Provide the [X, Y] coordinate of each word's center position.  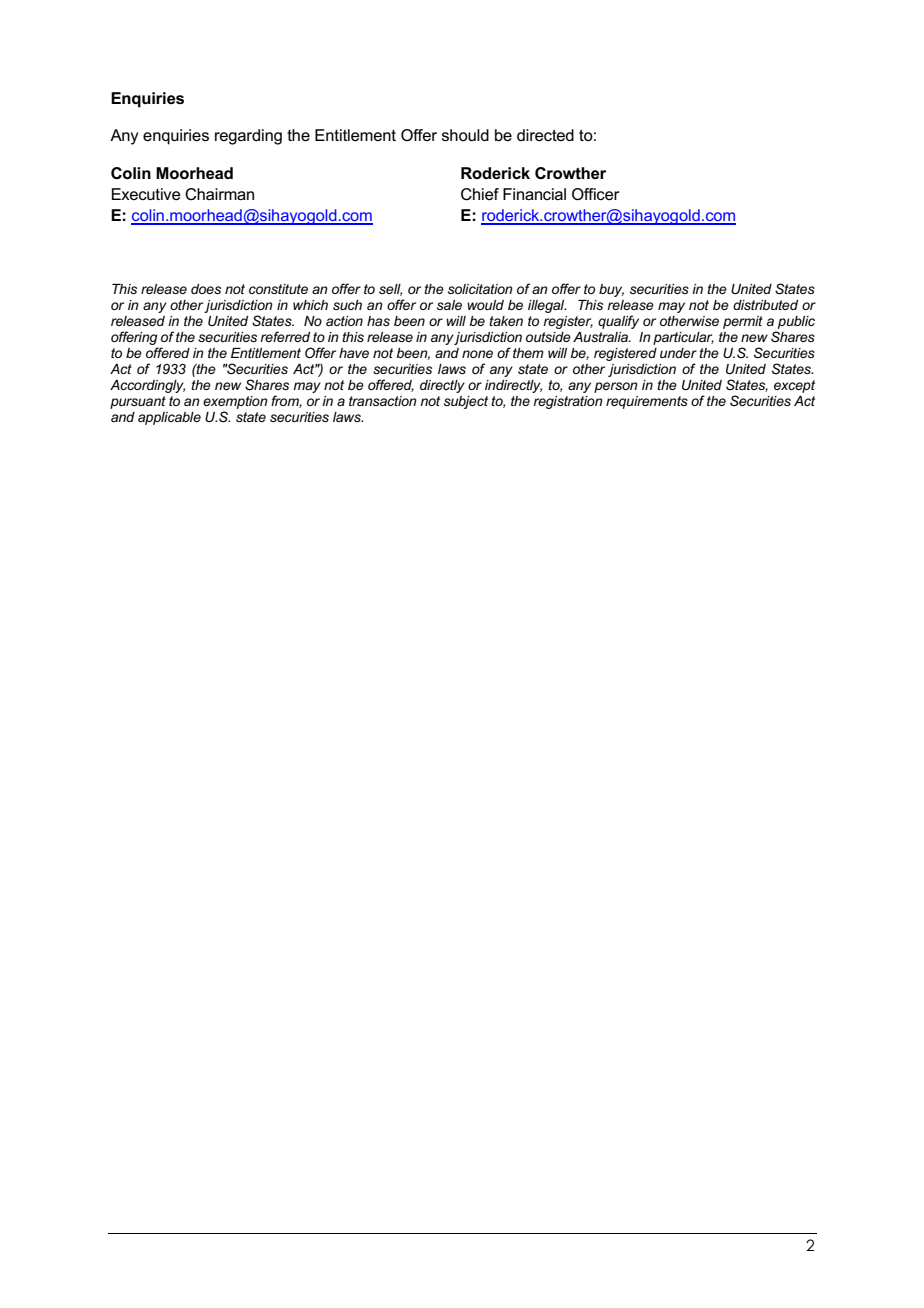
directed [545, 135]
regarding [248, 137]
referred [285, 336]
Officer [596, 194]
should [465, 135]
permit [743, 322]
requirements [647, 402]
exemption [235, 404]
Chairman [219, 194]
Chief [480, 194]
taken [506, 321]
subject [466, 402]
